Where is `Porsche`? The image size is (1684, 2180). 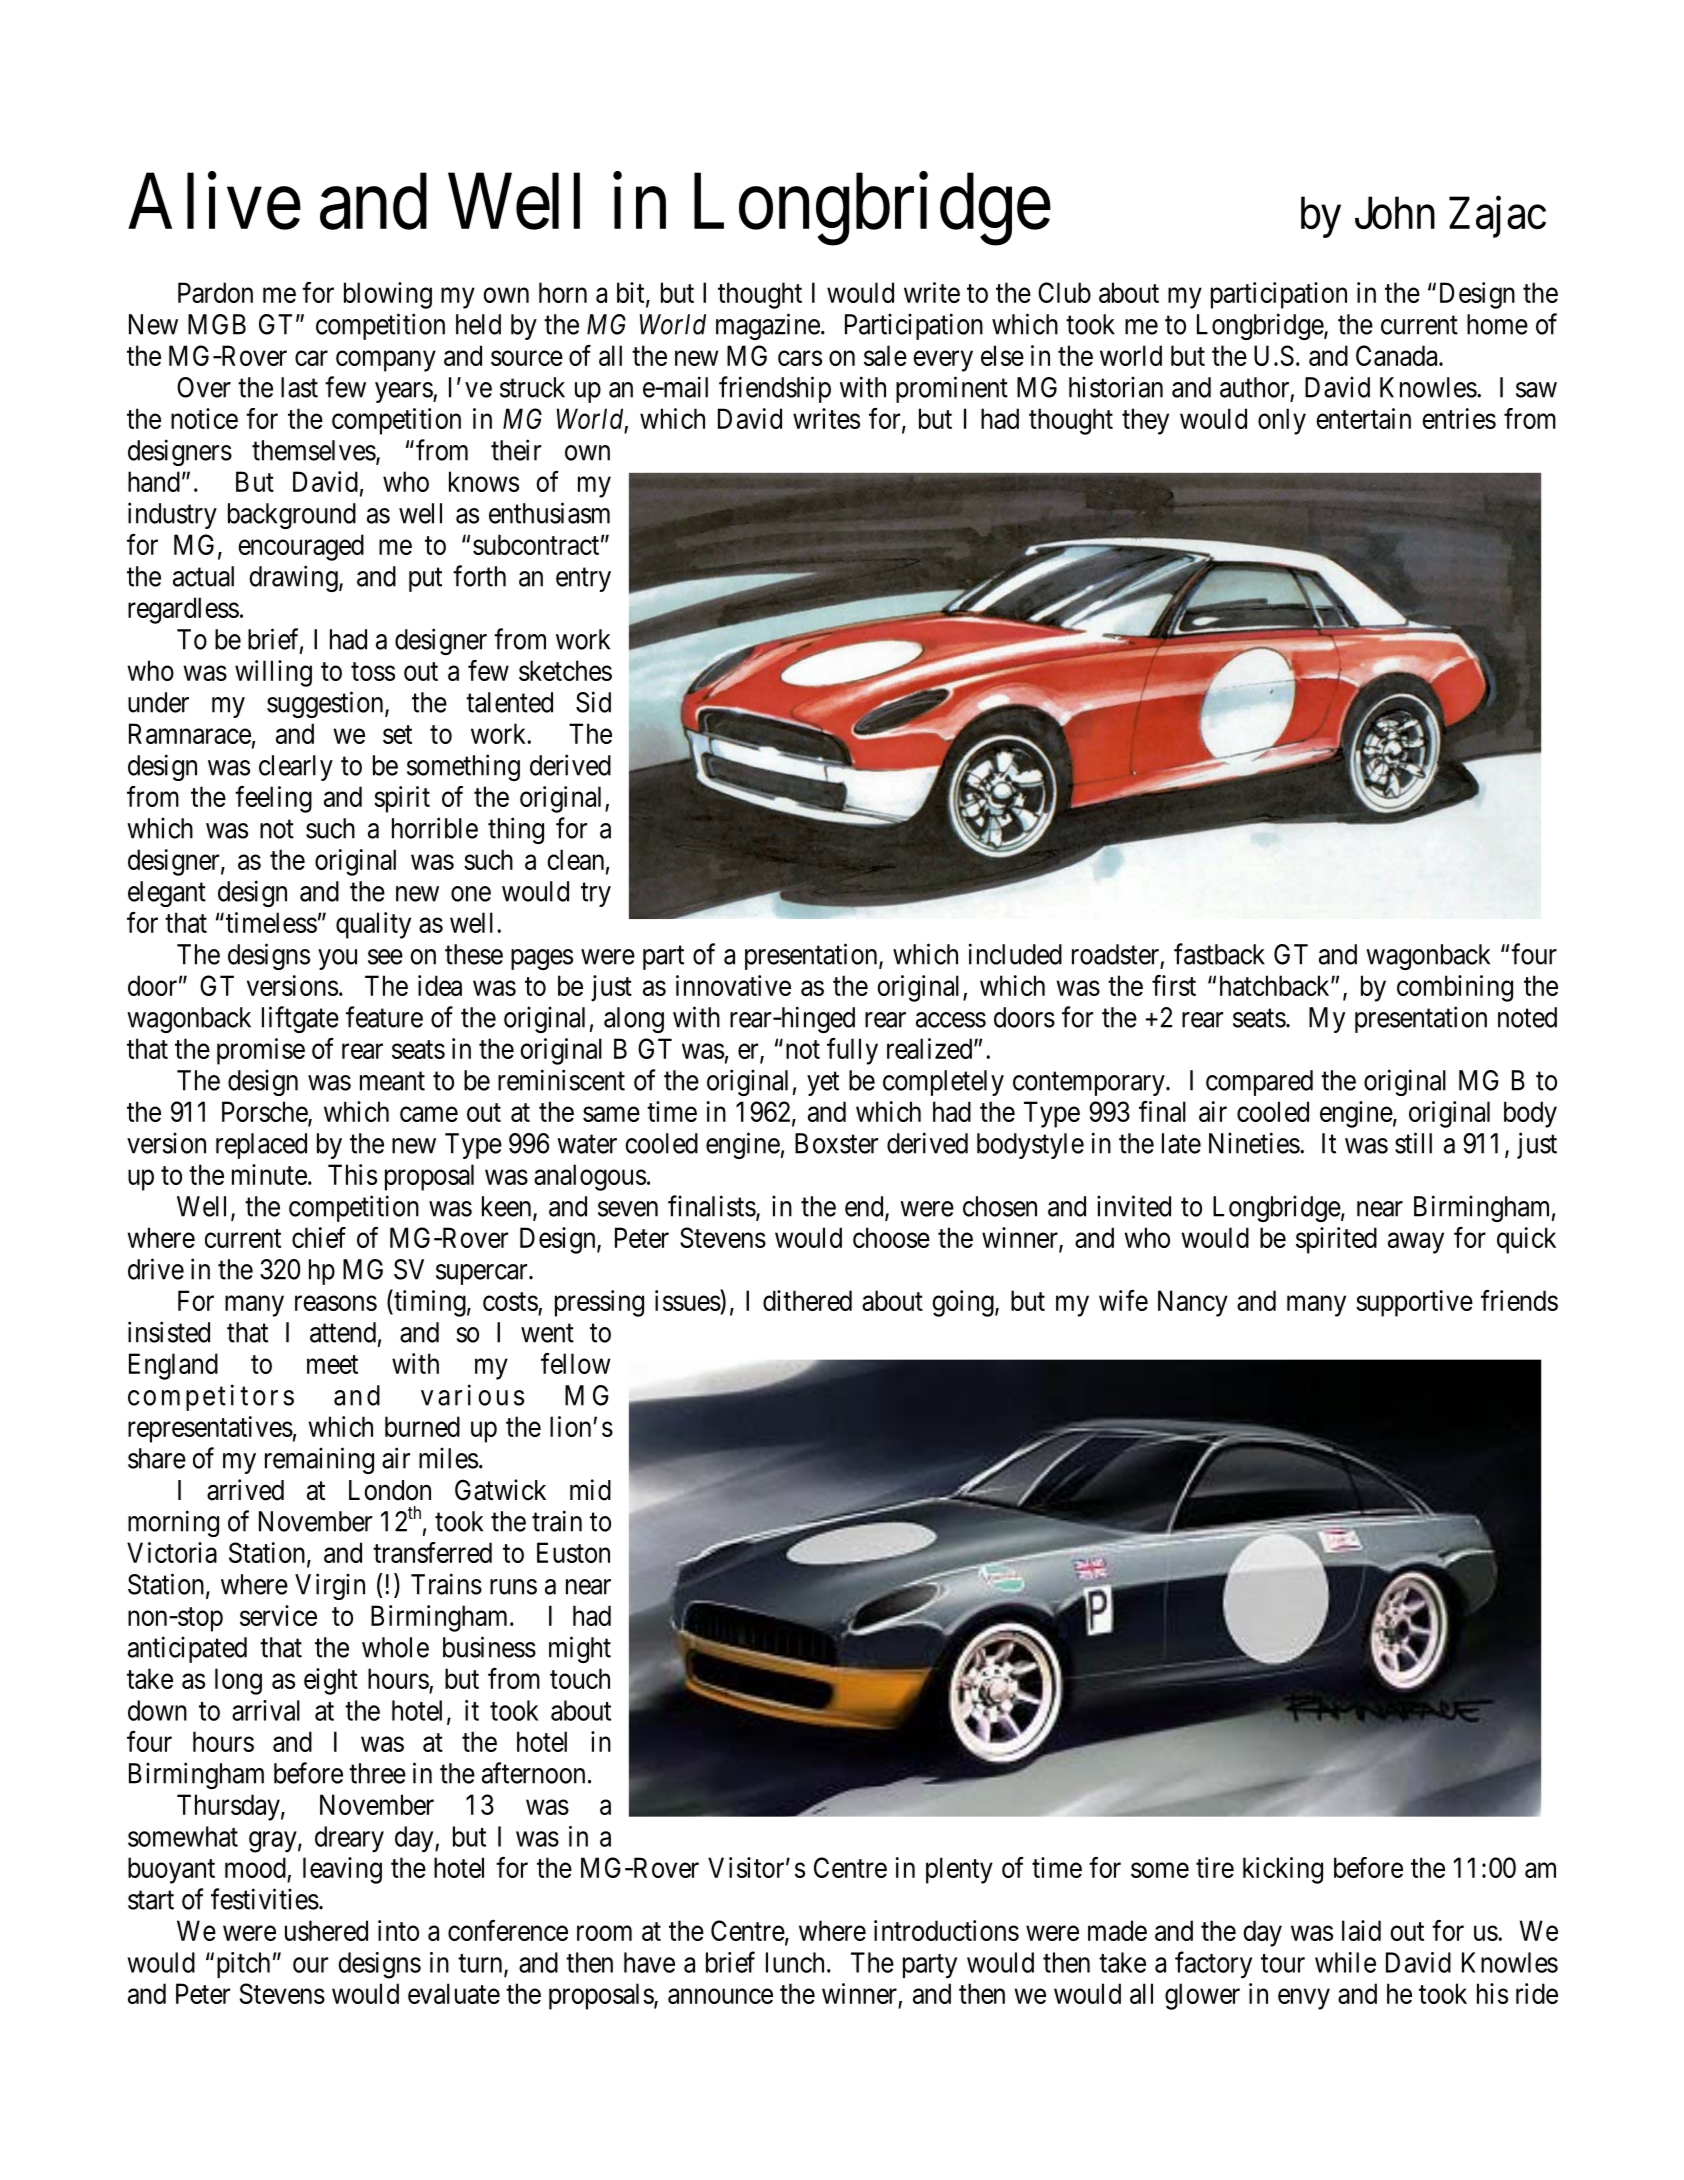 Porsche is located at coordinates (265, 1113).
